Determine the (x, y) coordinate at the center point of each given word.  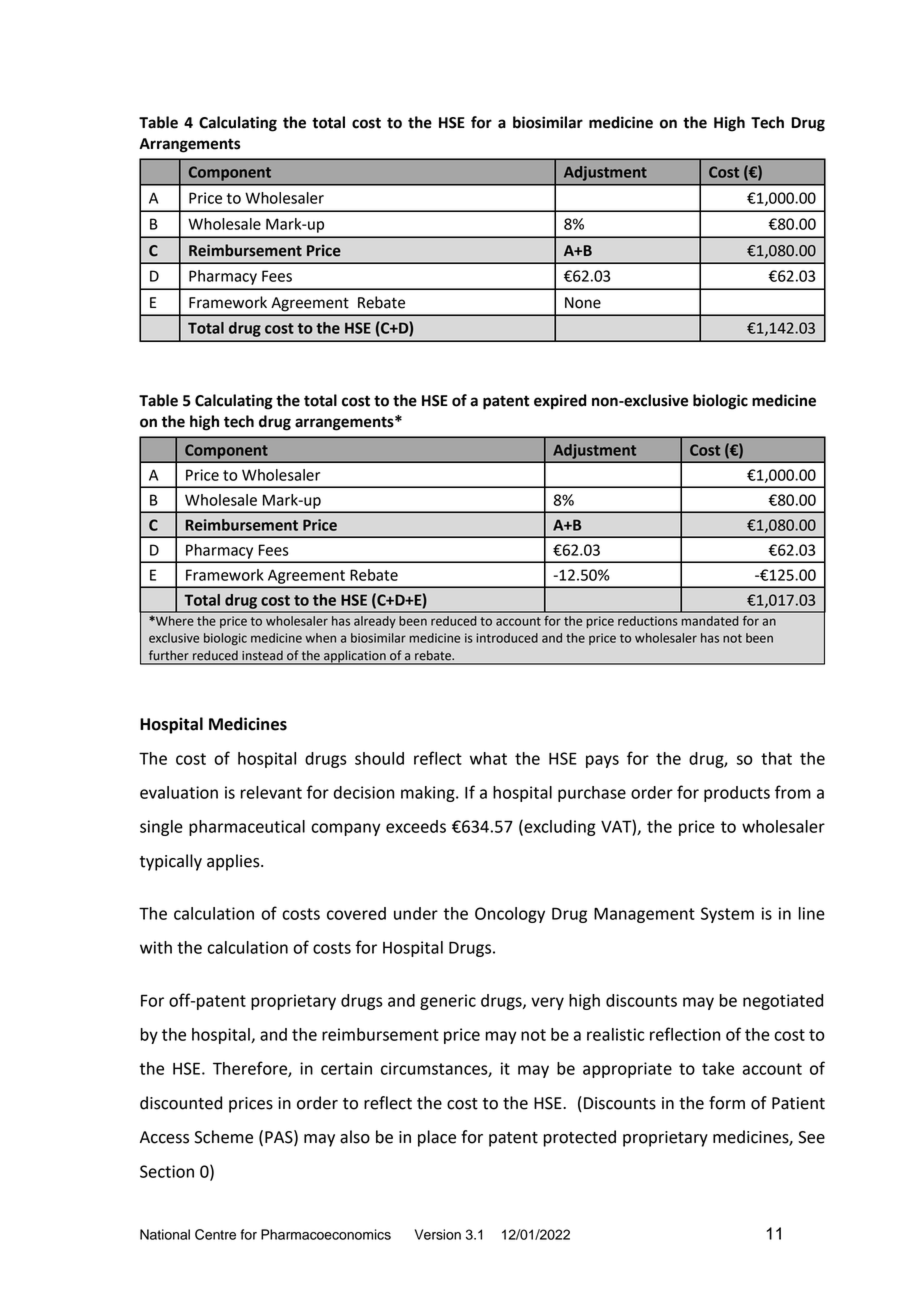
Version (438, 1234)
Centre (215, 1234)
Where (174, 621)
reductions (648, 621)
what (488, 758)
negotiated (783, 1002)
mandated (710, 621)
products (737, 794)
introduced (507, 638)
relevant (271, 792)
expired (560, 402)
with (156, 947)
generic (448, 1002)
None (583, 303)
